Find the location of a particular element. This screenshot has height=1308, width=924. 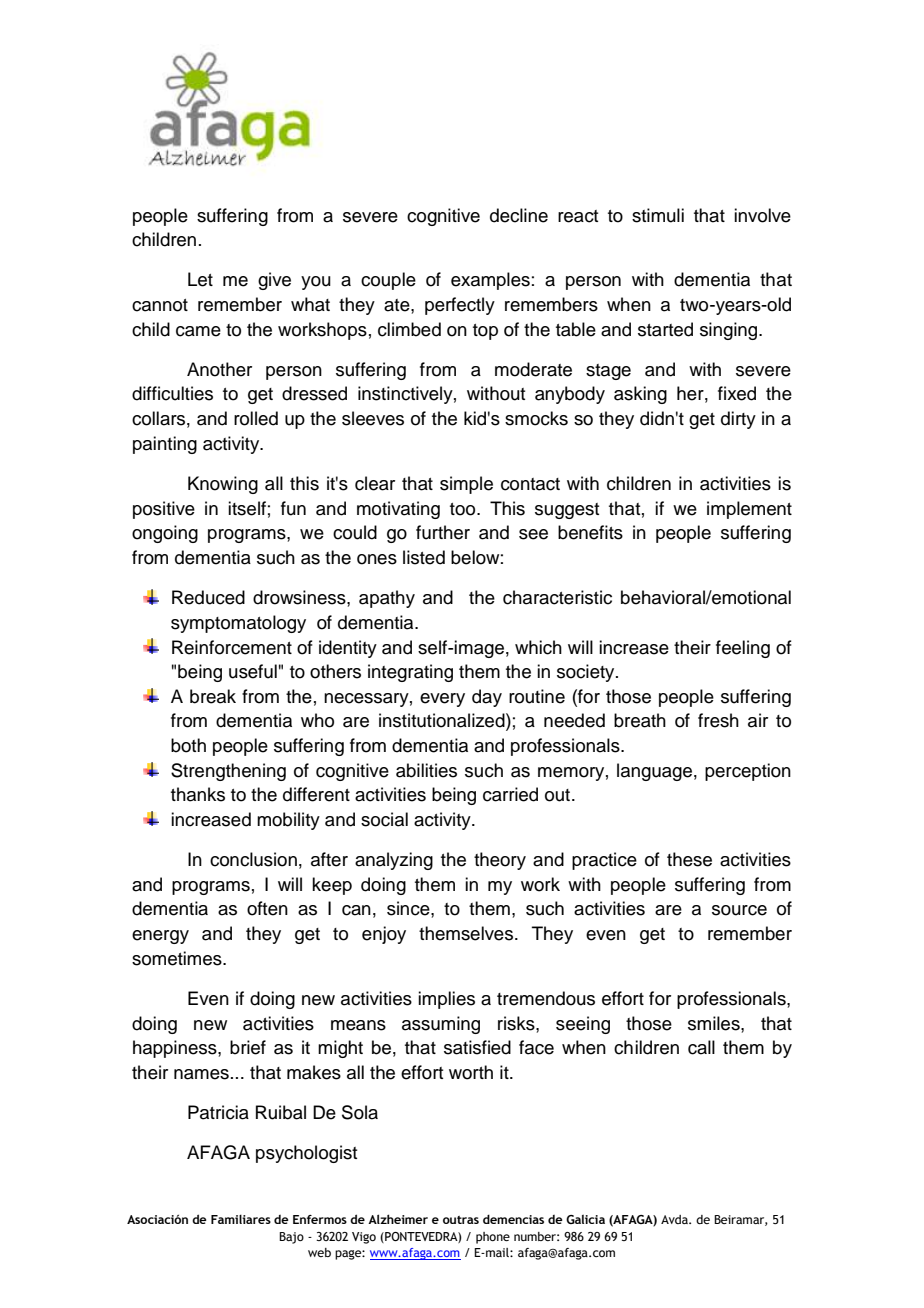

implement is located at coordinates (749, 510).
